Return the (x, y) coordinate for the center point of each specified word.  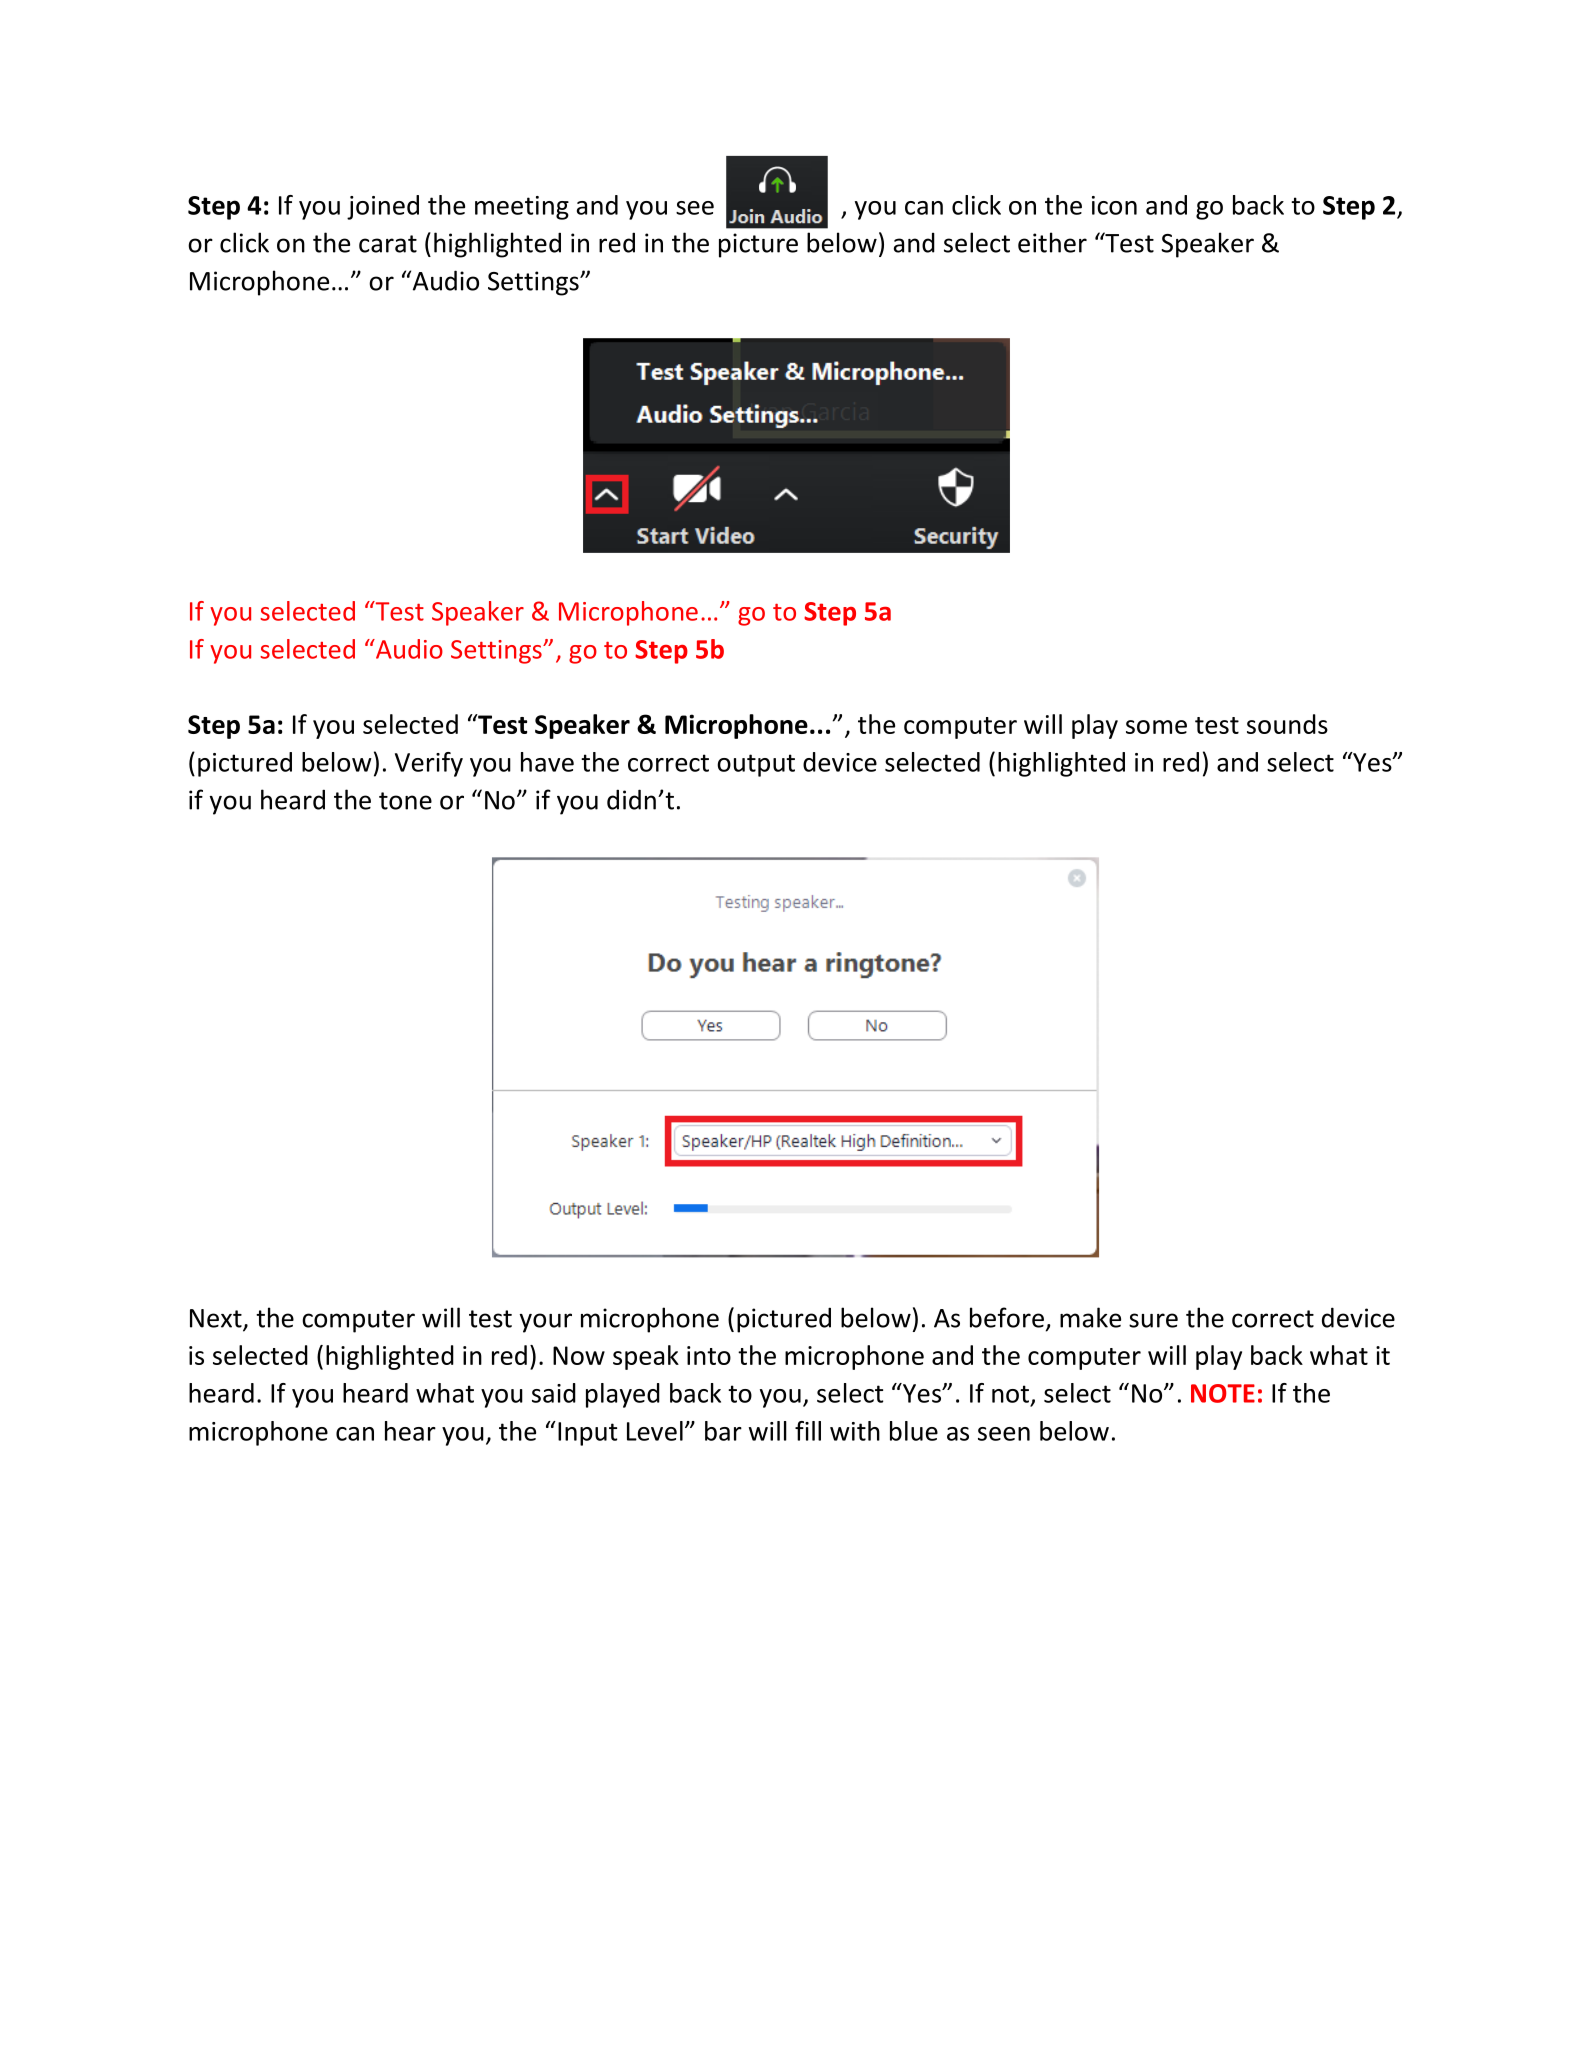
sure (1153, 1320)
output (756, 765)
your (546, 1323)
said (554, 1393)
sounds (1287, 724)
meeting (522, 208)
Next (217, 1319)
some (1156, 727)
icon (1114, 205)
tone (405, 801)
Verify (429, 764)
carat (388, 244)
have (547, 762)
